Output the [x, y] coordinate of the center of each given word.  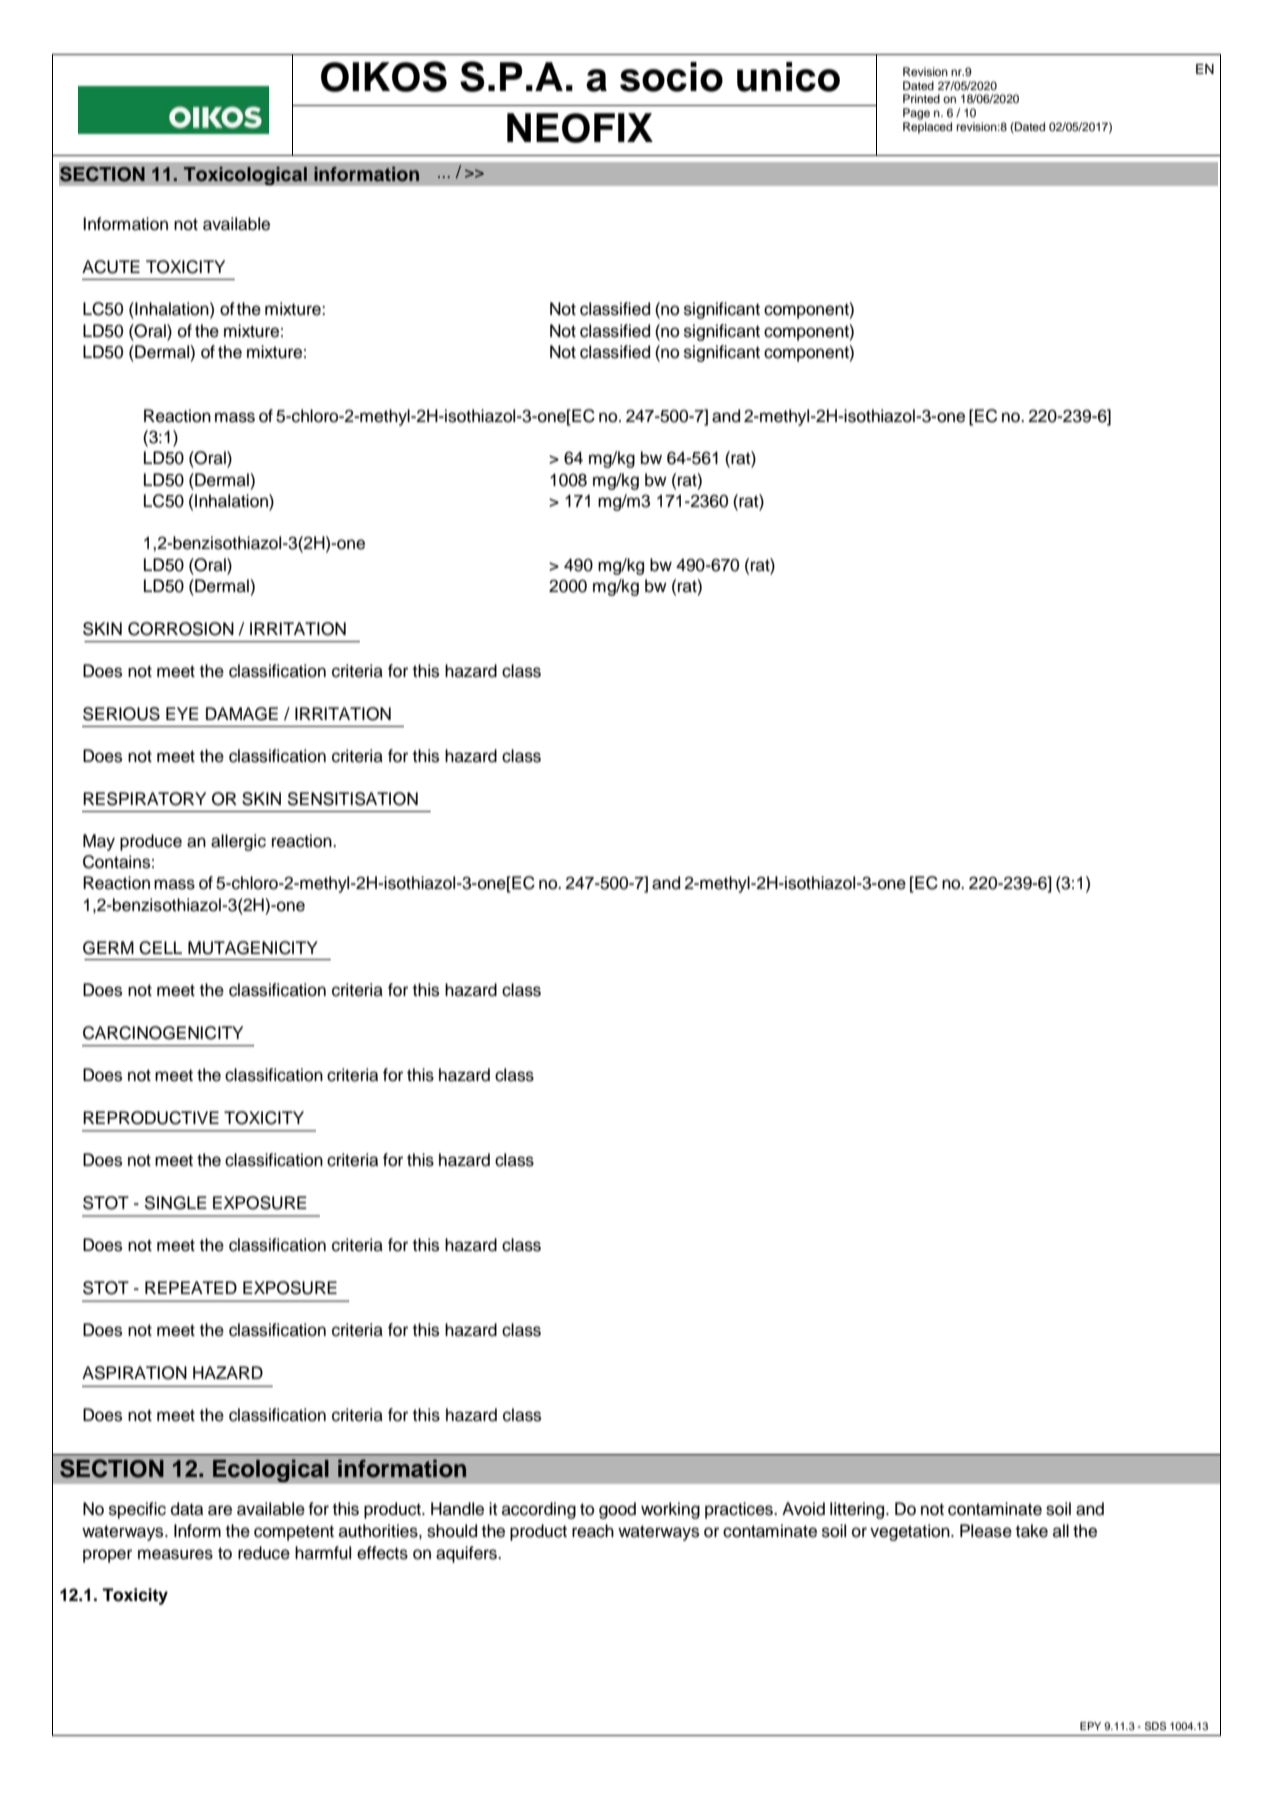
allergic [238, 842]
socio [671, 77]
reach [593, 1531]
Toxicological [245, 176]
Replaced [927, 128]
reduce [264, 1553]
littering [858, 1510]
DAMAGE [242, 714]
